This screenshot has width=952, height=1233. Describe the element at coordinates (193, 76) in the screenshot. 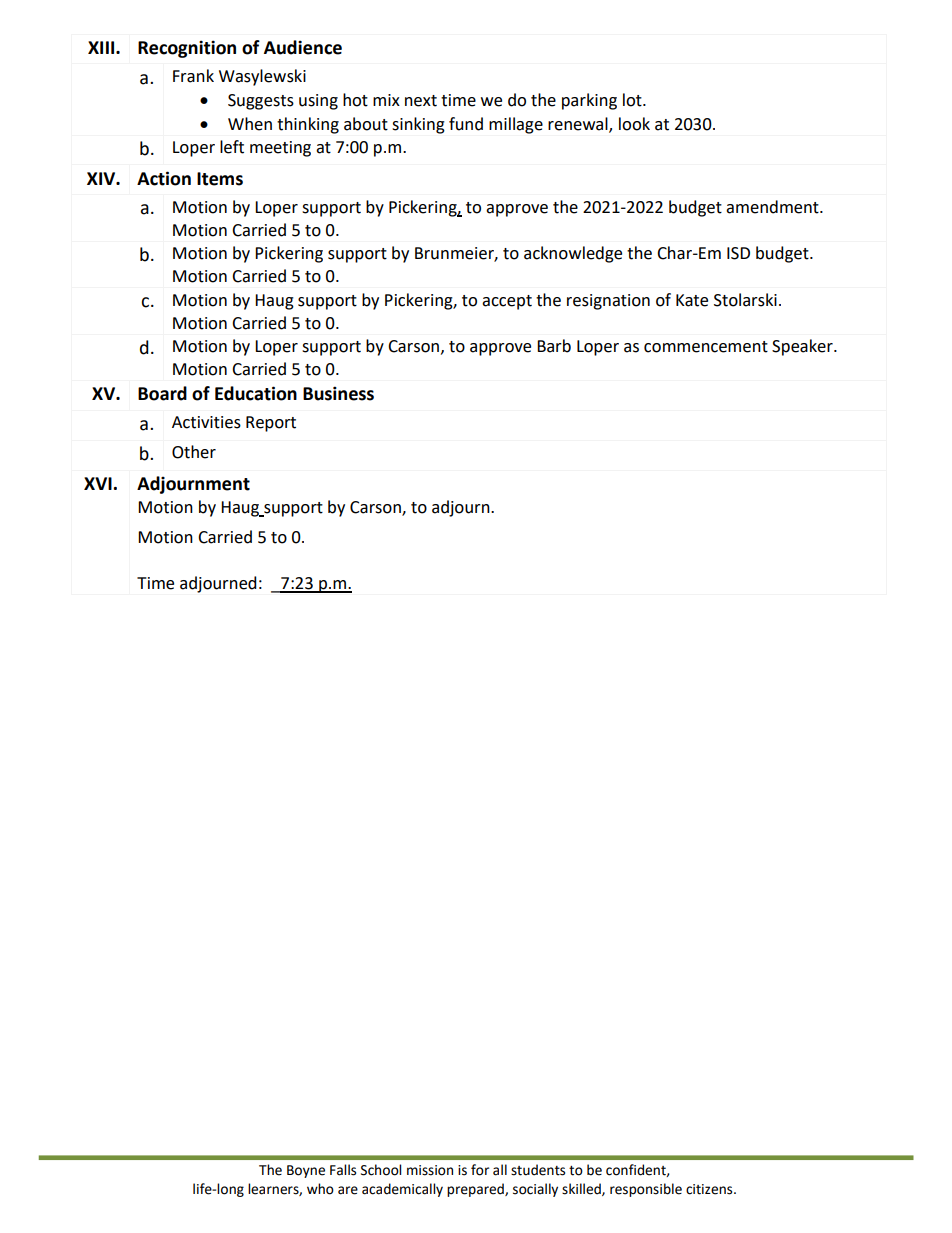

I see `Frank` at that location.
